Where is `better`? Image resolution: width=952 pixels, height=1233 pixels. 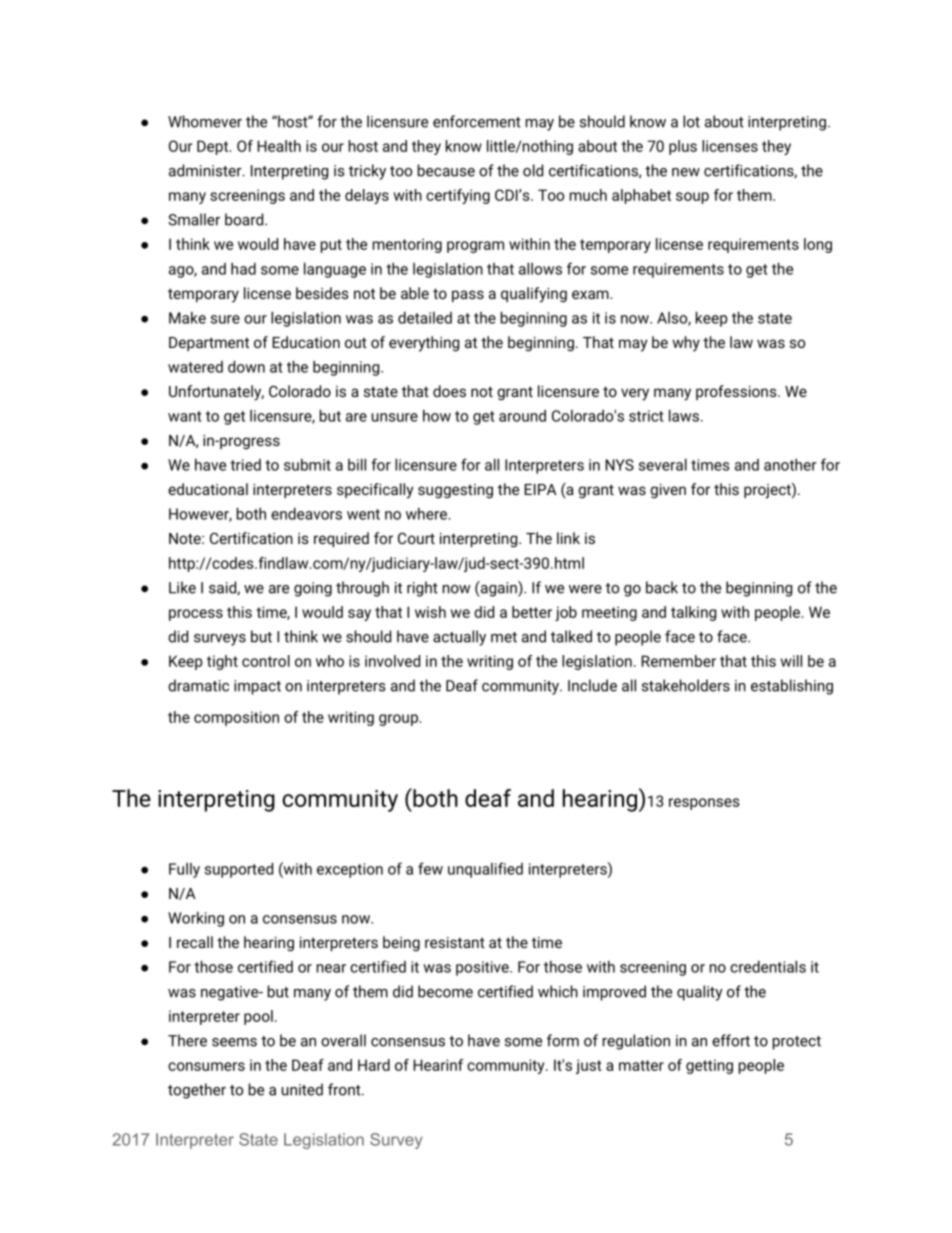 better is located at coordinates (532, 612).
